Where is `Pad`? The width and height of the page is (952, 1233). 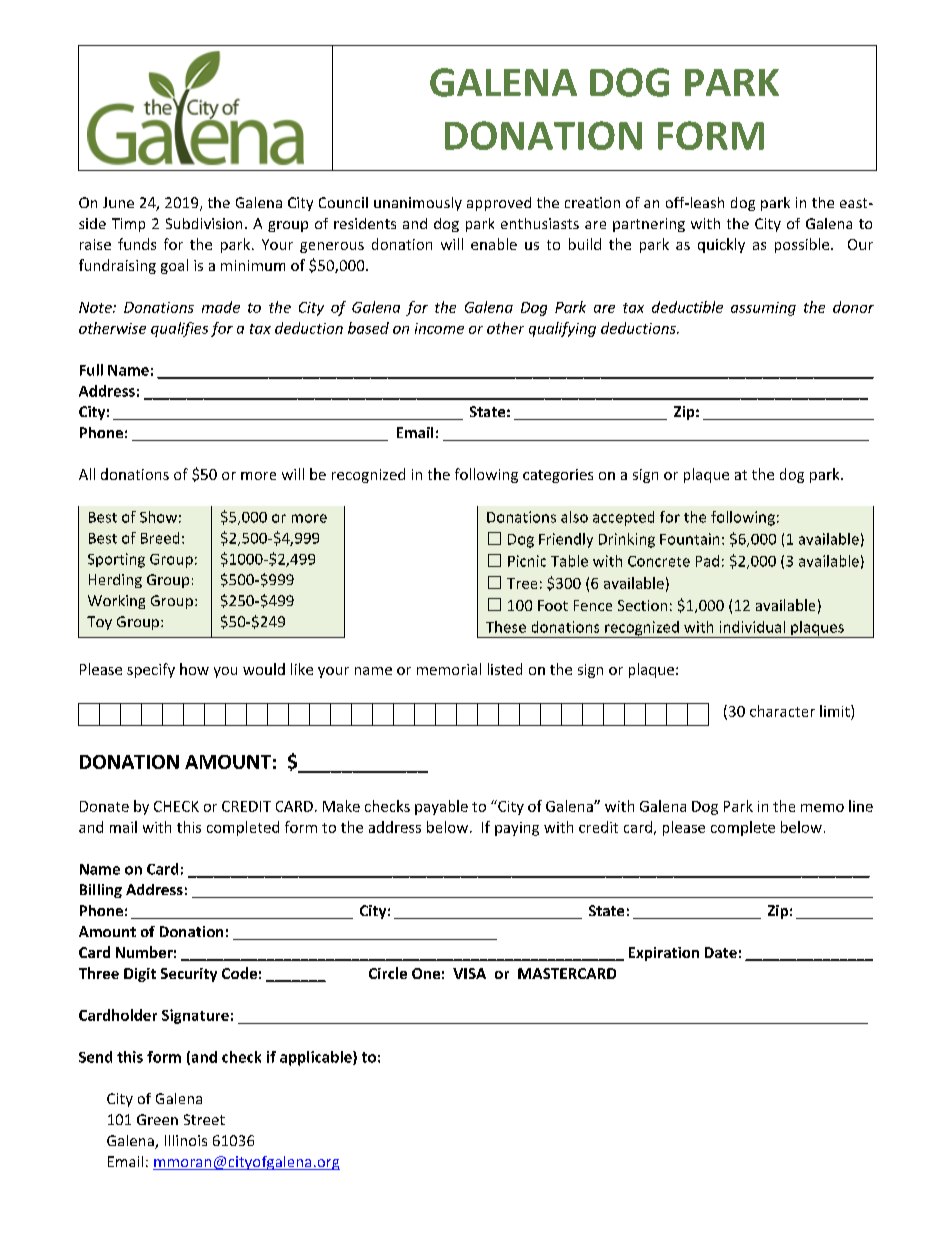 Pad is located at coordinates (707, 561).
